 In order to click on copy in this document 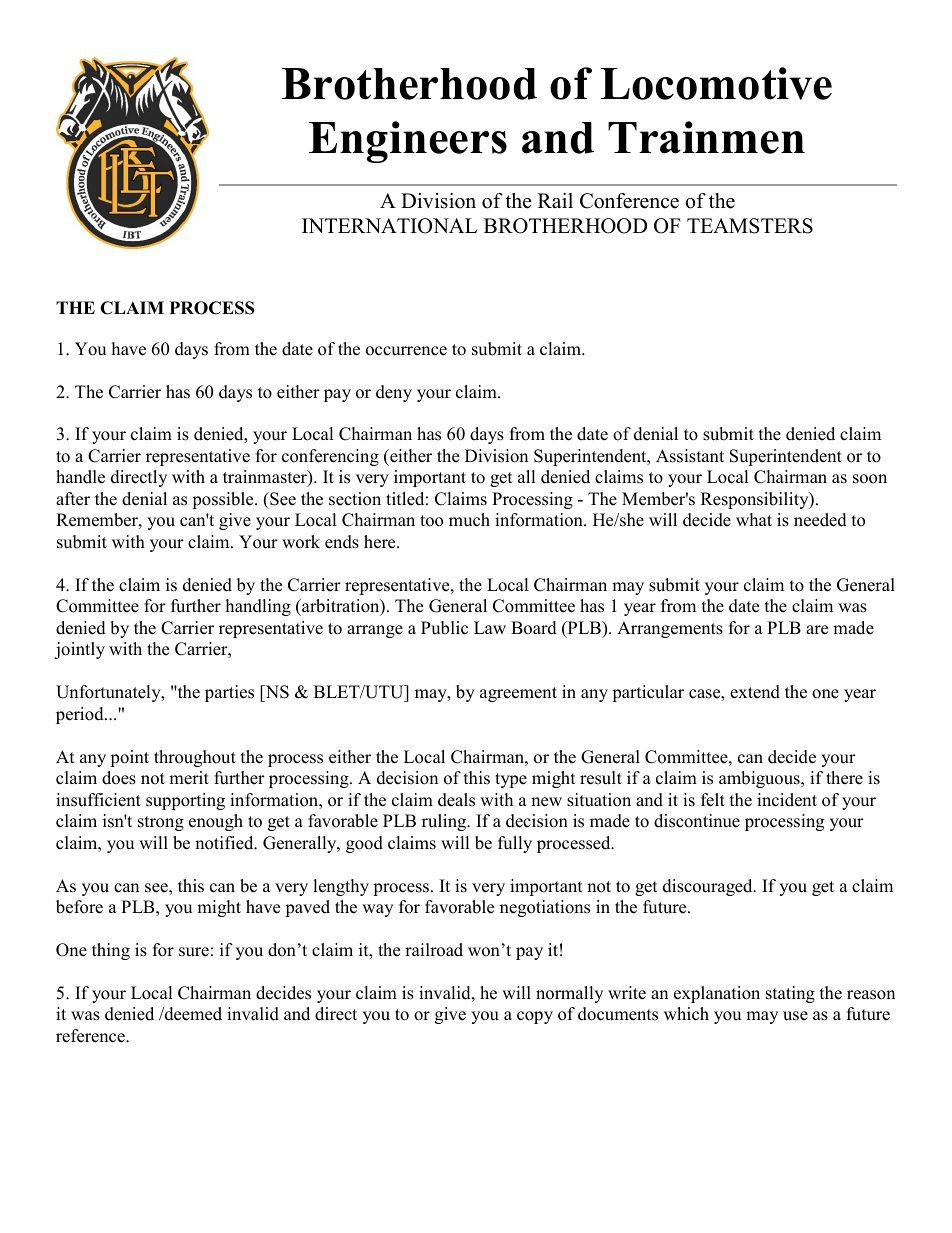, I will do `click(535, 1017)`.
